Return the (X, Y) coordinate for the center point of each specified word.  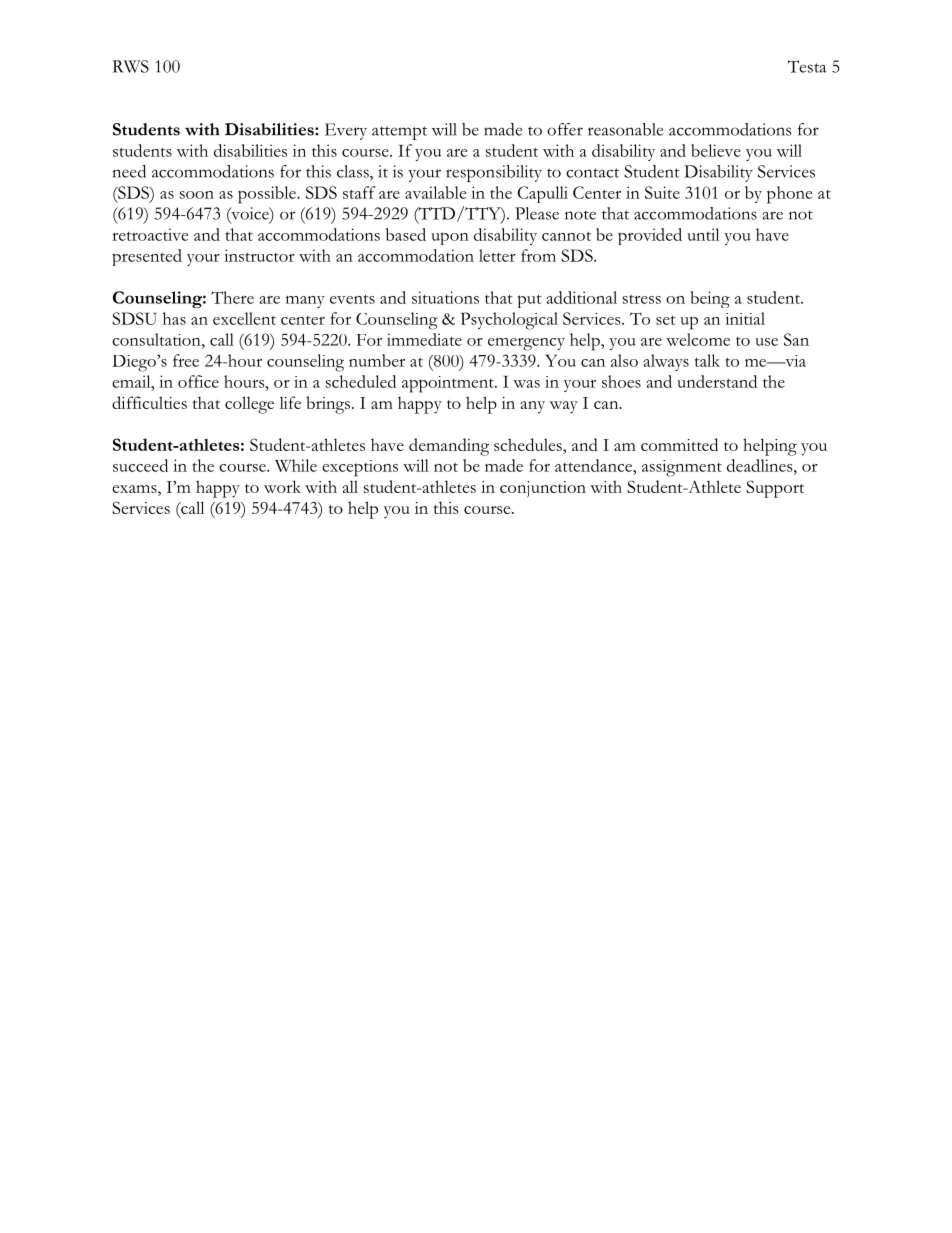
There (232, 297)
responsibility (494, 173)
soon (197, 195)
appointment (449, 384)
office (198, 381)
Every (346, 131)
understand (717, 381)
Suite (662, 192)
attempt (399, 133)
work (282, 486)
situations (445, 297)
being (710, 299)
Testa (807, 66)
